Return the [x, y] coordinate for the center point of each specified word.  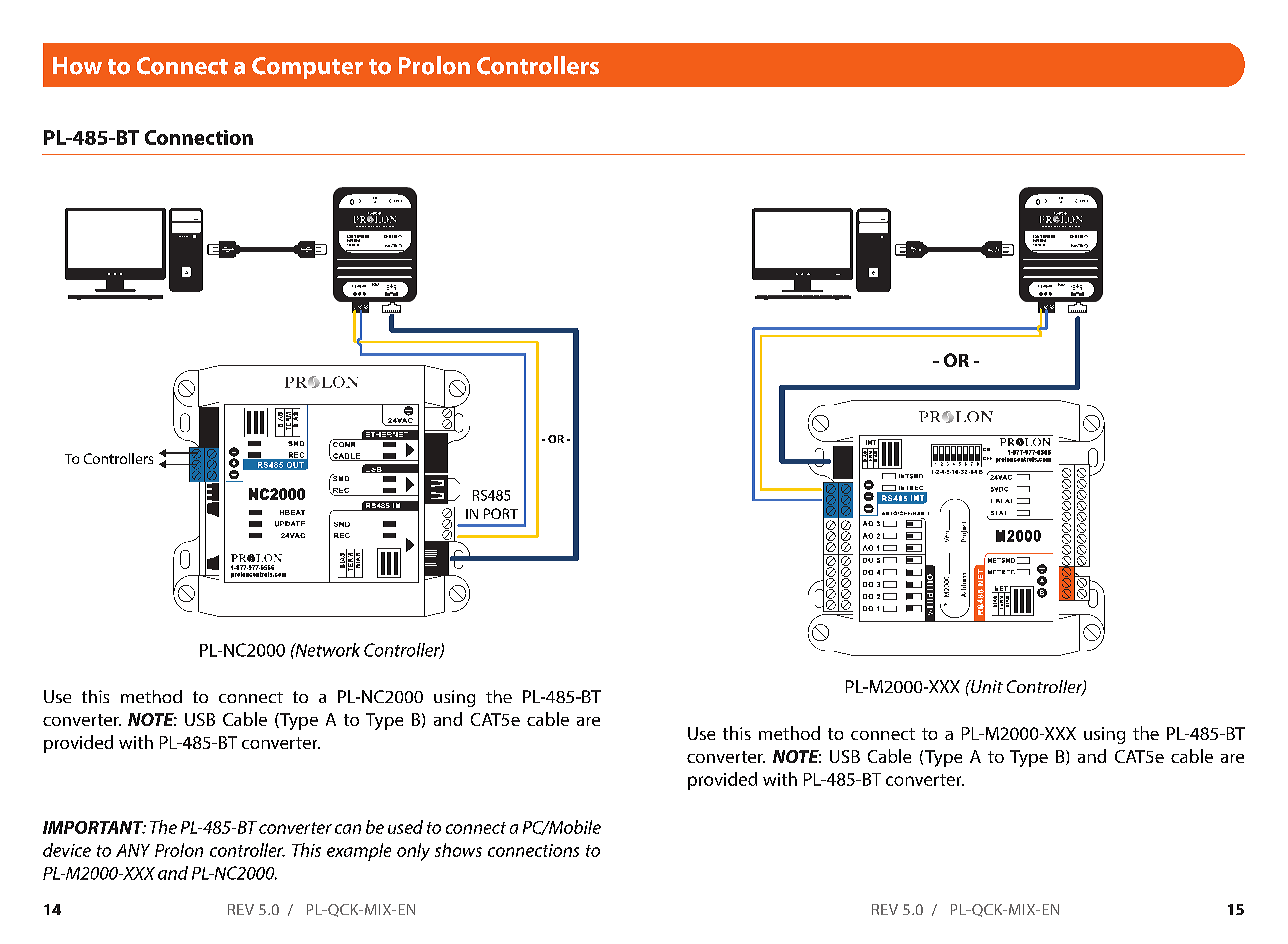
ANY [133, 850]
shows [458, 850]
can [348, 829]
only [413, 852]
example [359, 852]
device [67, 850]
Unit [986, 686]
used [405, 827]
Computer [307, 68]
